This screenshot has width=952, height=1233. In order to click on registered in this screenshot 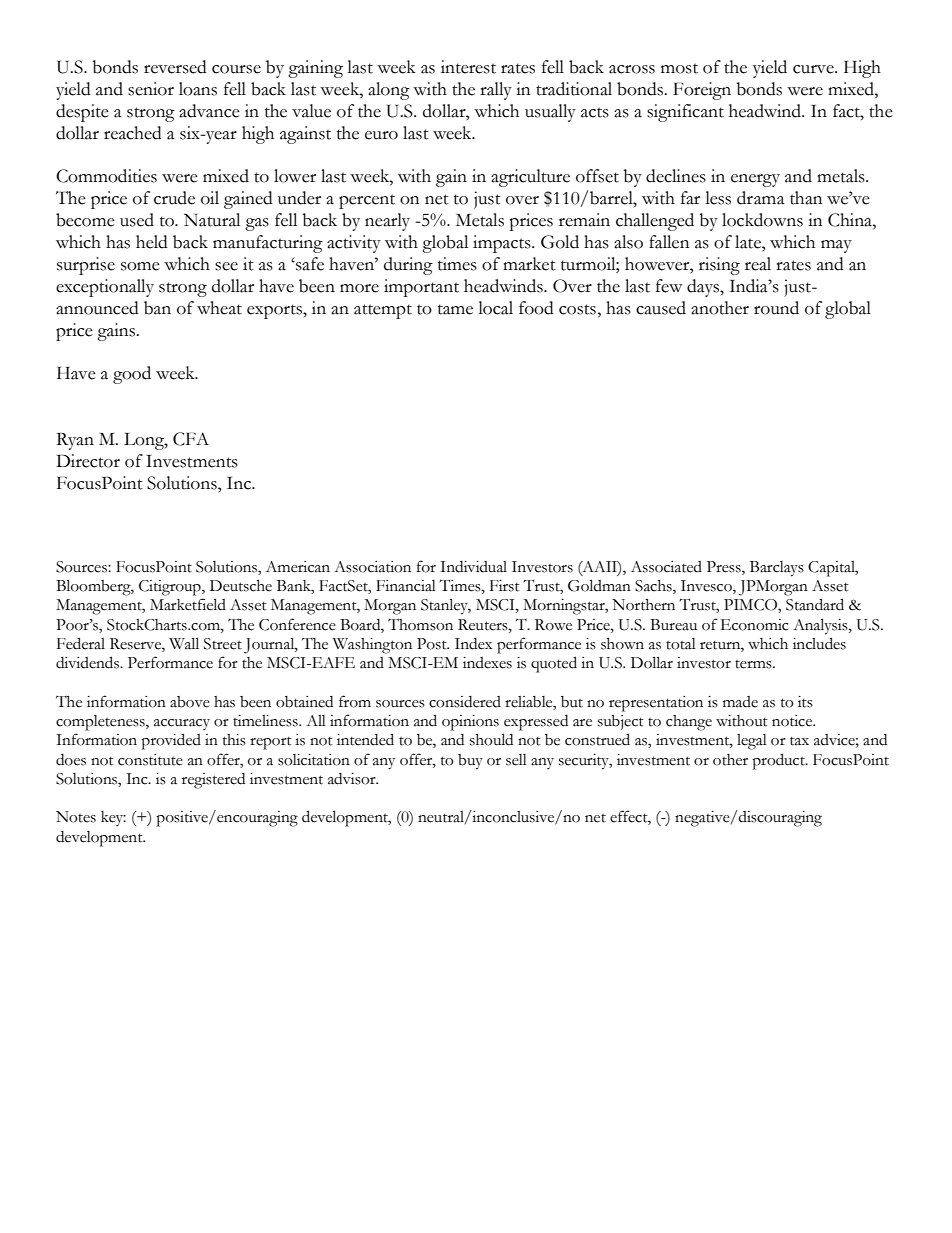, I will do `click(213, 781)`.
